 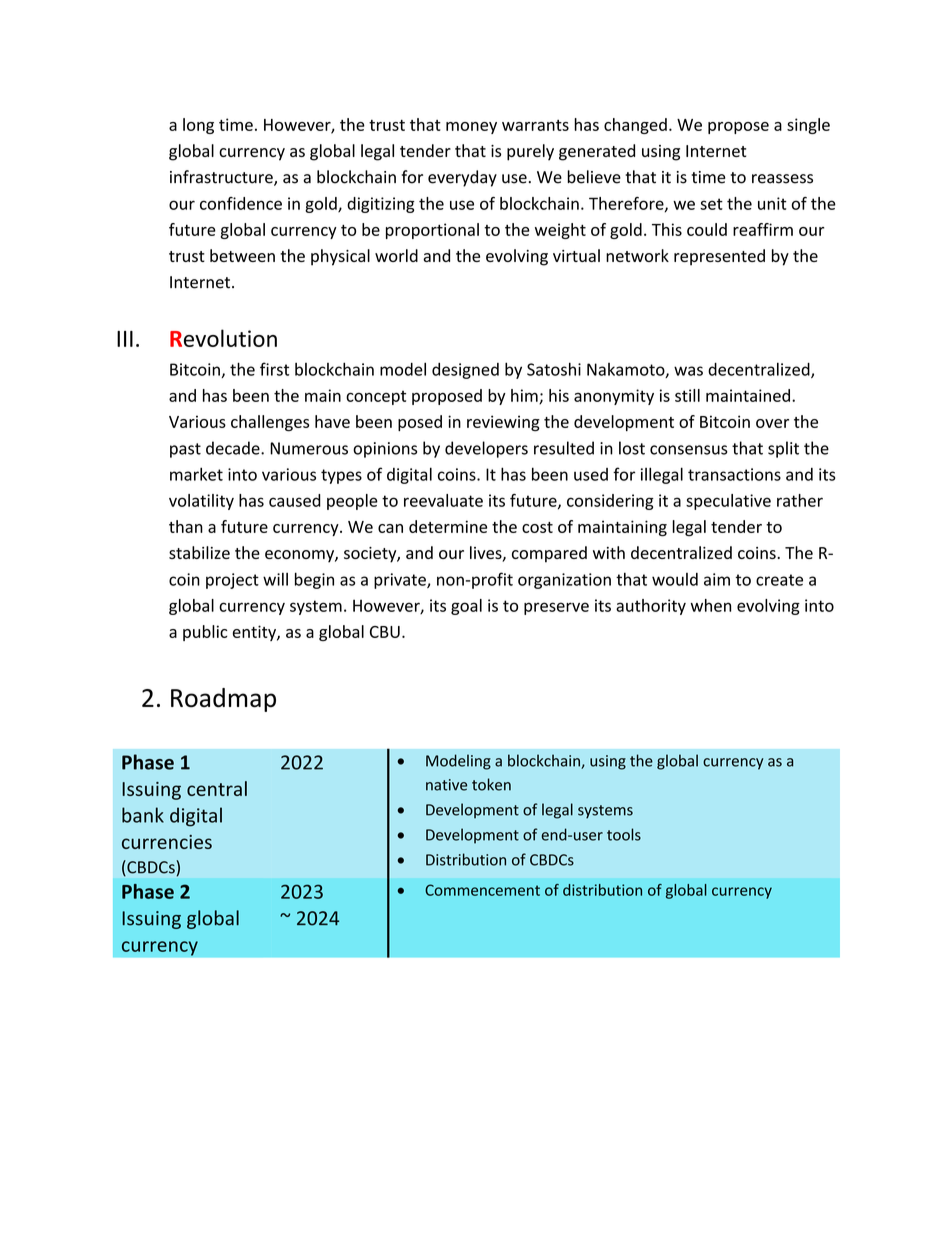 What do you see at coordinates (471, 128) in the screenshot?
I see `money` at bounding box center [471, 128].
